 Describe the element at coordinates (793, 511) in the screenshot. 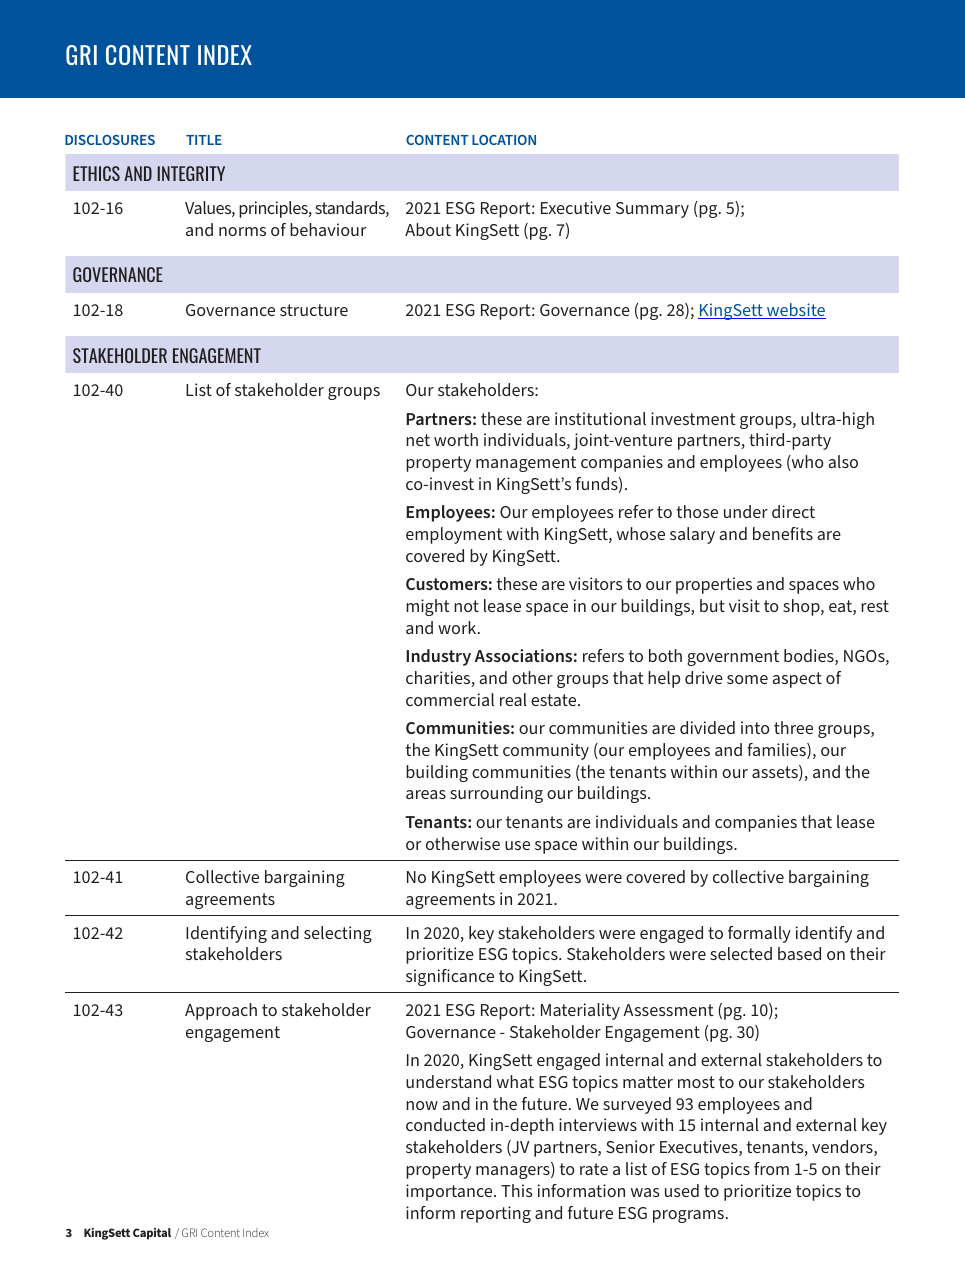

I see `direct` at that location.
